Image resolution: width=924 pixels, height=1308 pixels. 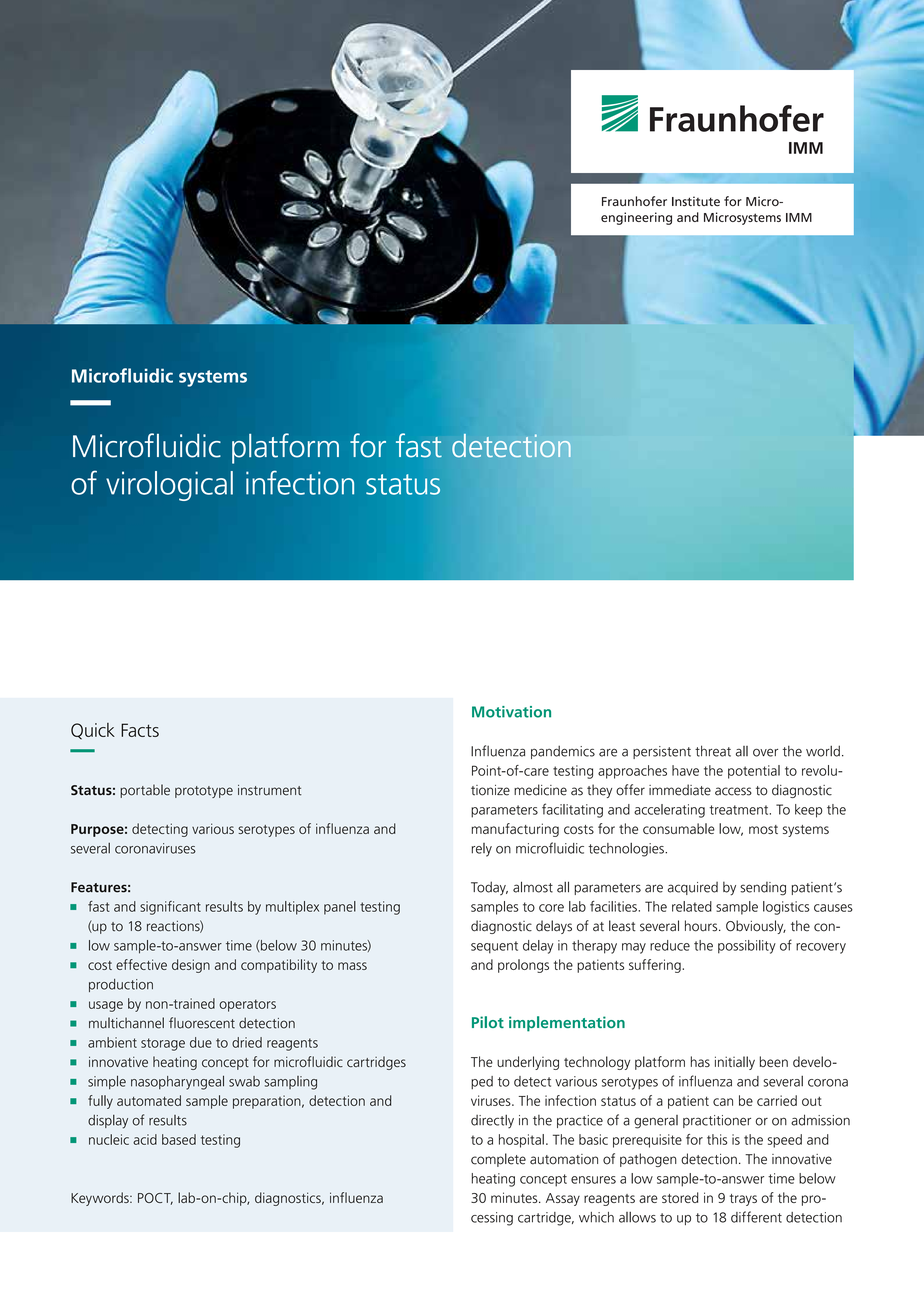 What do you see at coordinates (482, 850) in the document?
I see `rely` at bounding box center [482, 850].
